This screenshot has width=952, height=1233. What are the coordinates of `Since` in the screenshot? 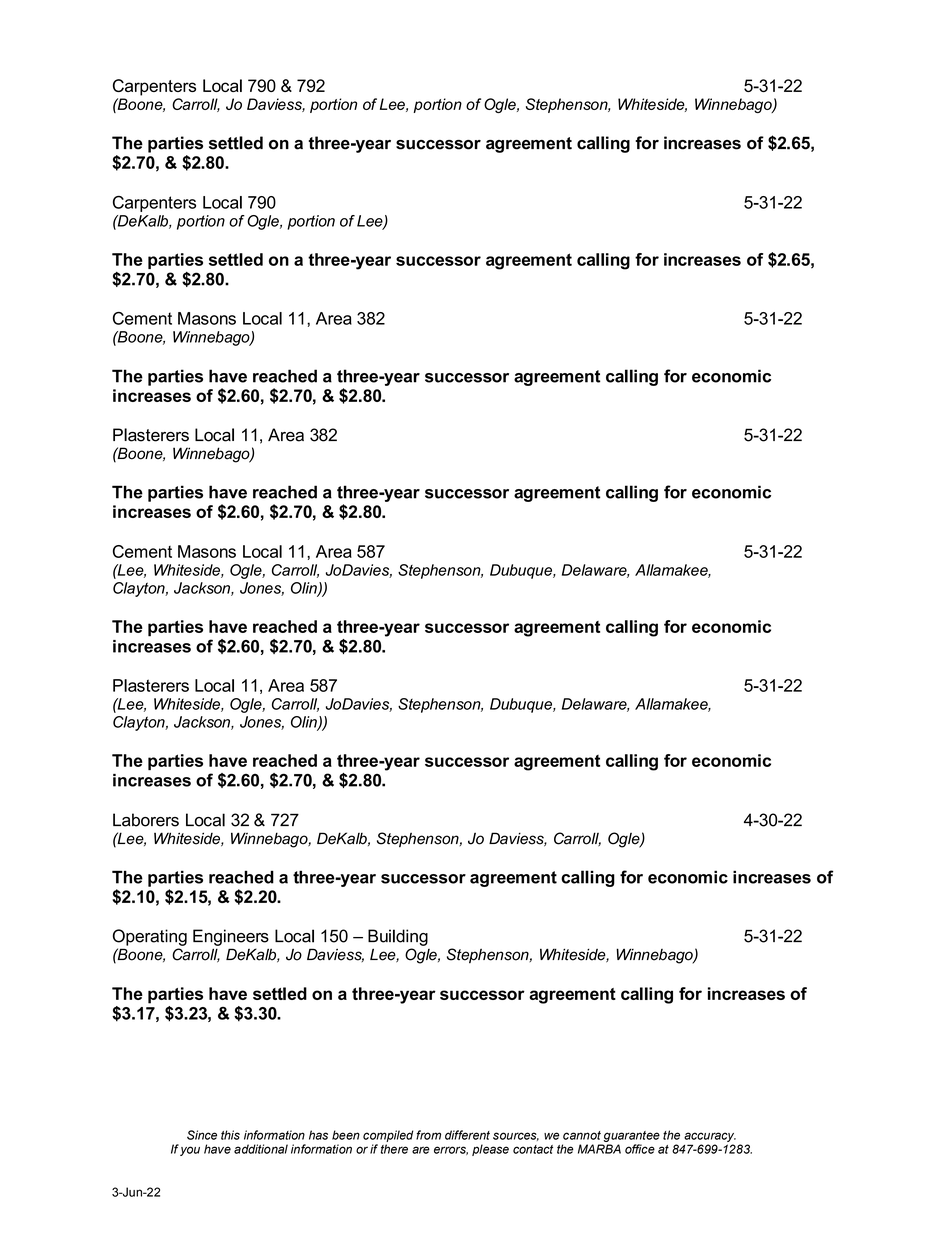 It's located at (202, 1135).
